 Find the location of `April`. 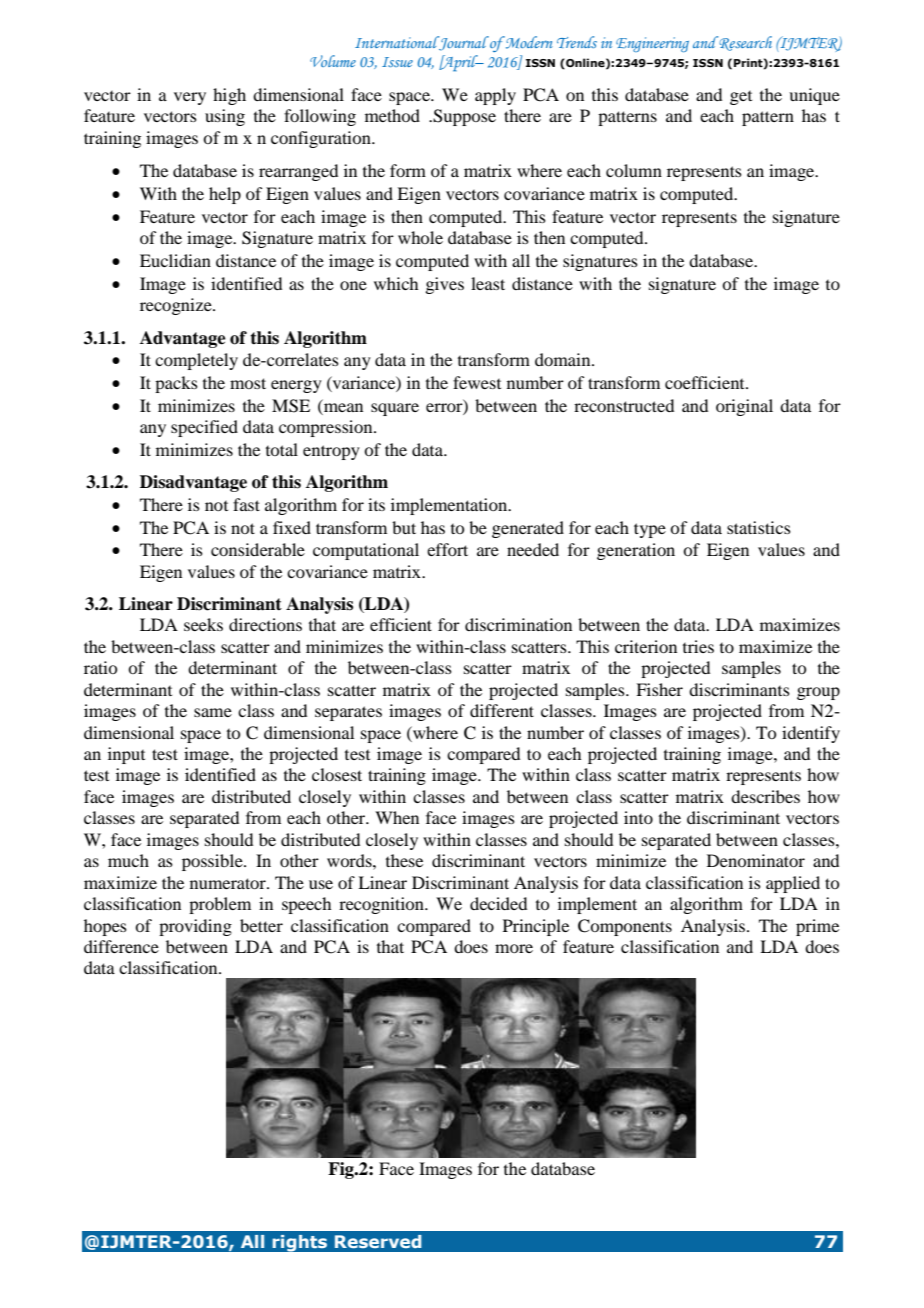

April is located at coordinates (460, 63).
